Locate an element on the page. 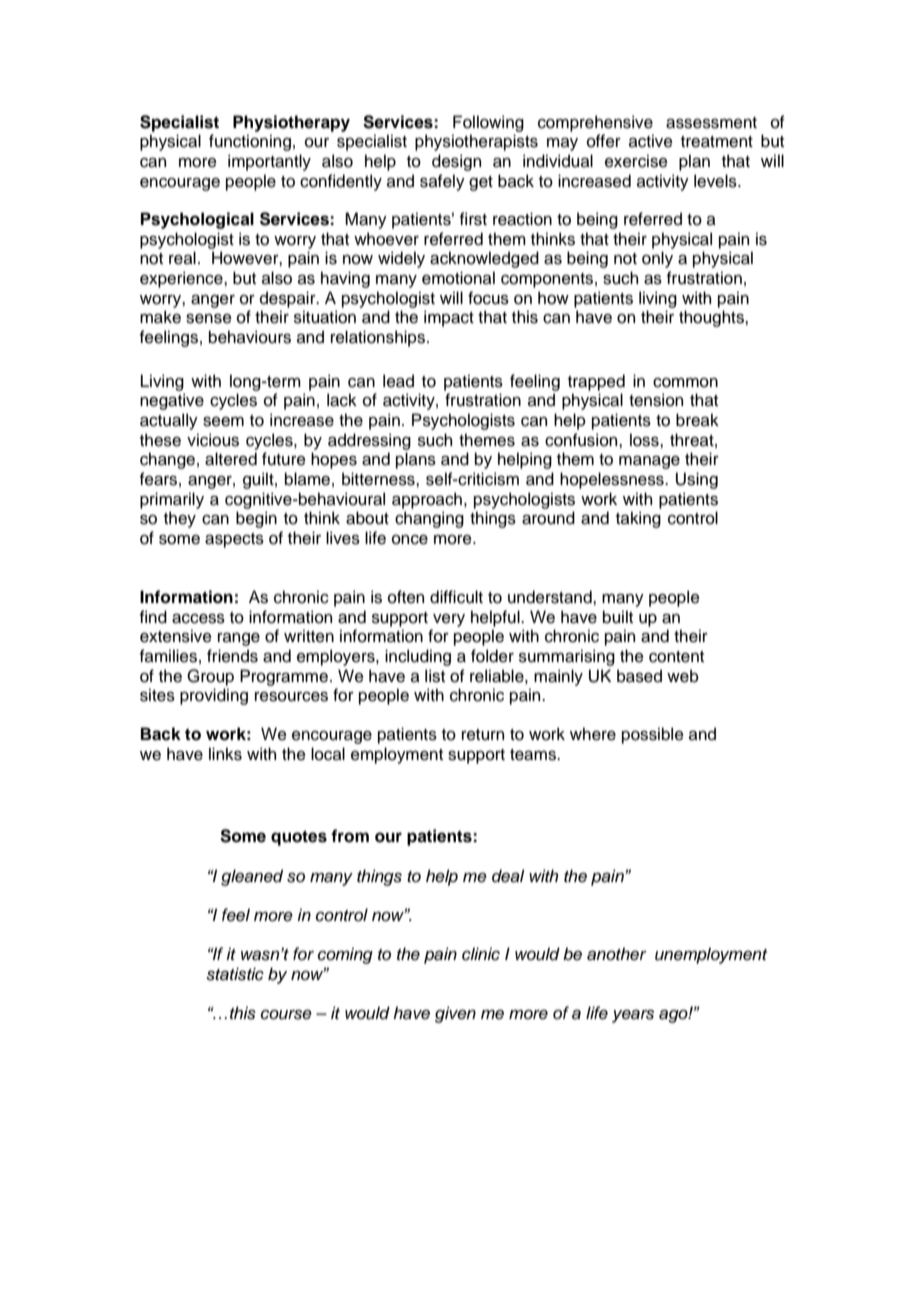 The width and height of the page is (924, 1308). statistic is located at coordinates (235, 974).
